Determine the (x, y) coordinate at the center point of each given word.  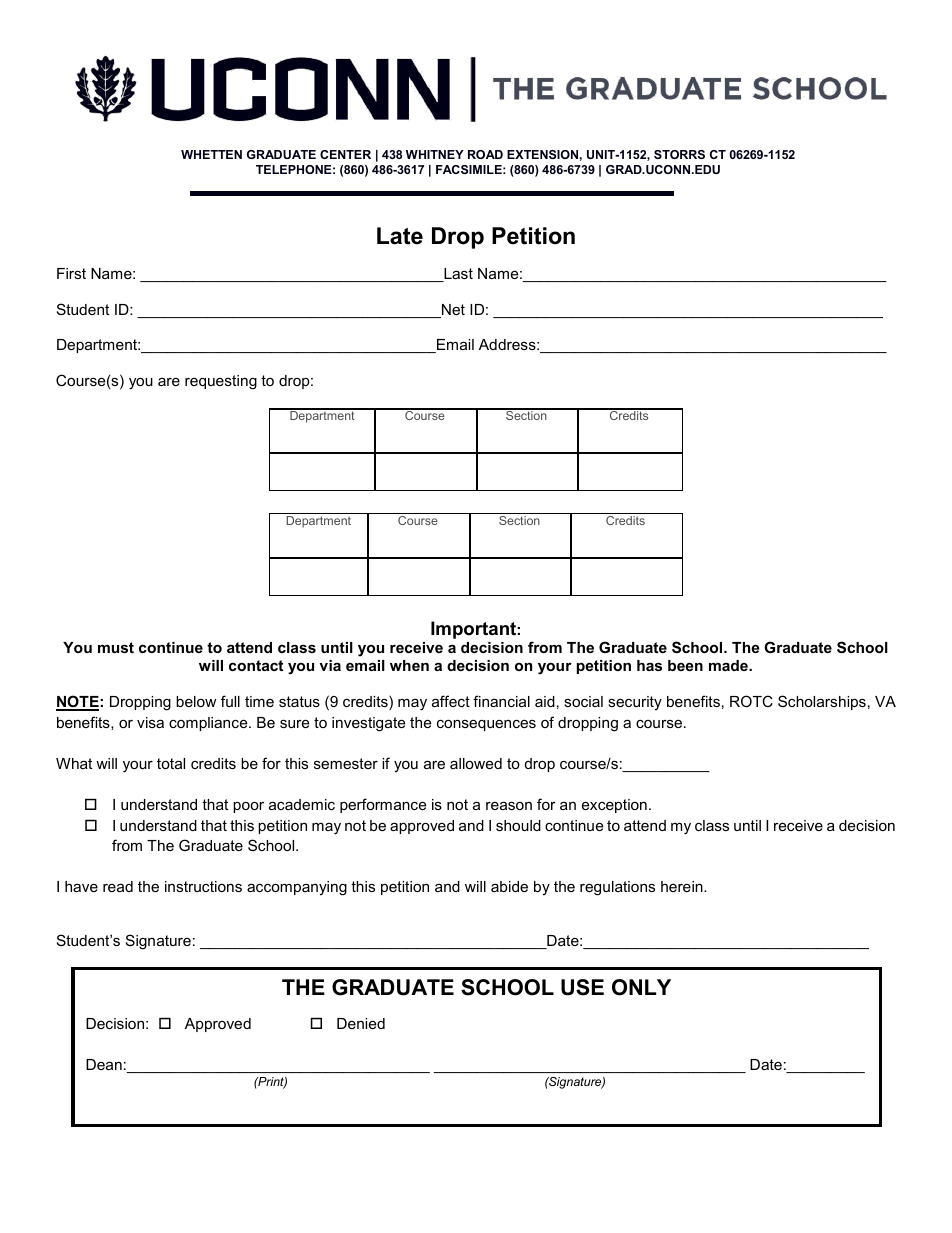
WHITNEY (435, 154)
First (71, 273)
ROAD (485, 154)
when (409, 665)
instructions (203, 886)
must (116, 647)
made (729, 665)
